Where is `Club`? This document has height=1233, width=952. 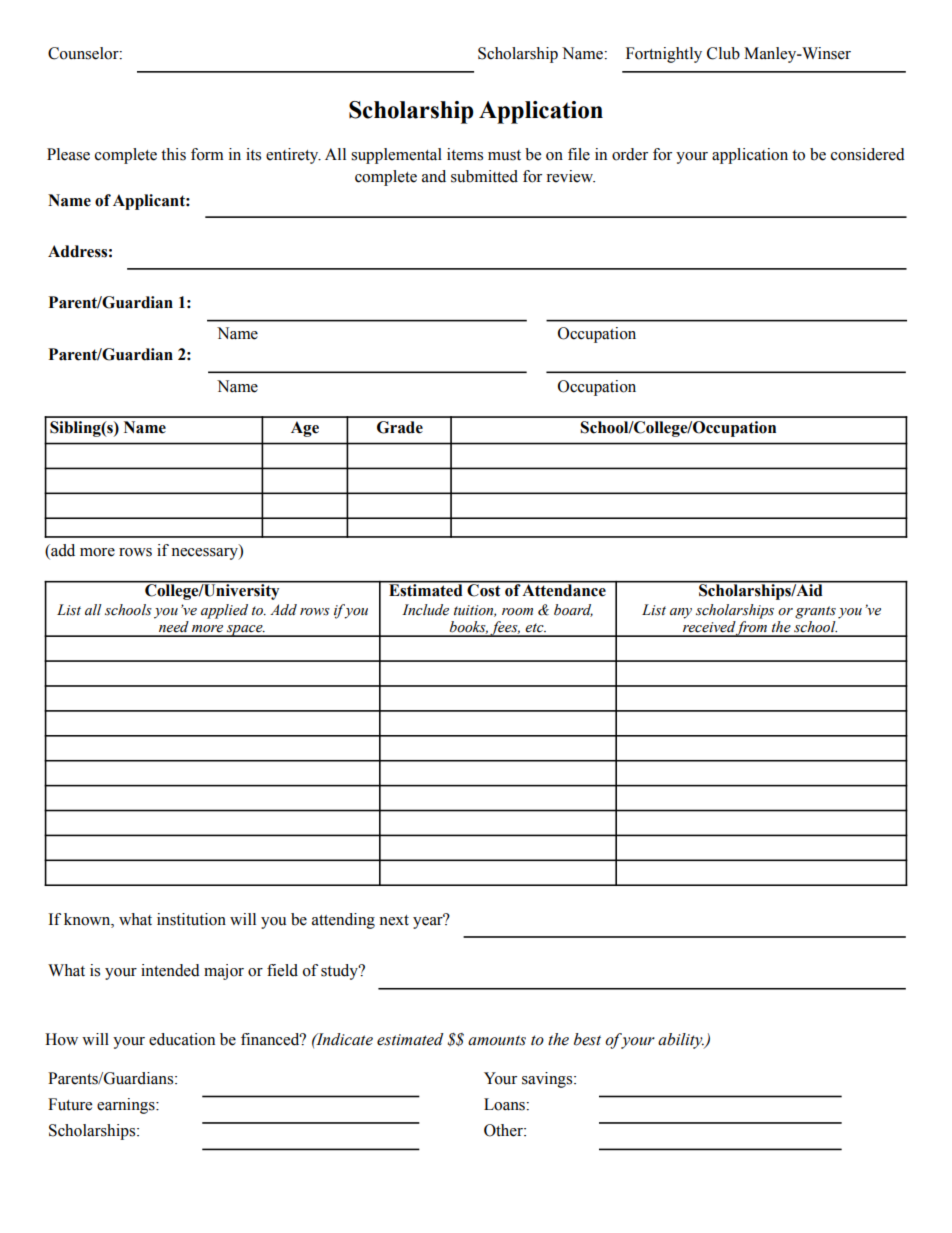 Club is located at coordinates (723, 53).
